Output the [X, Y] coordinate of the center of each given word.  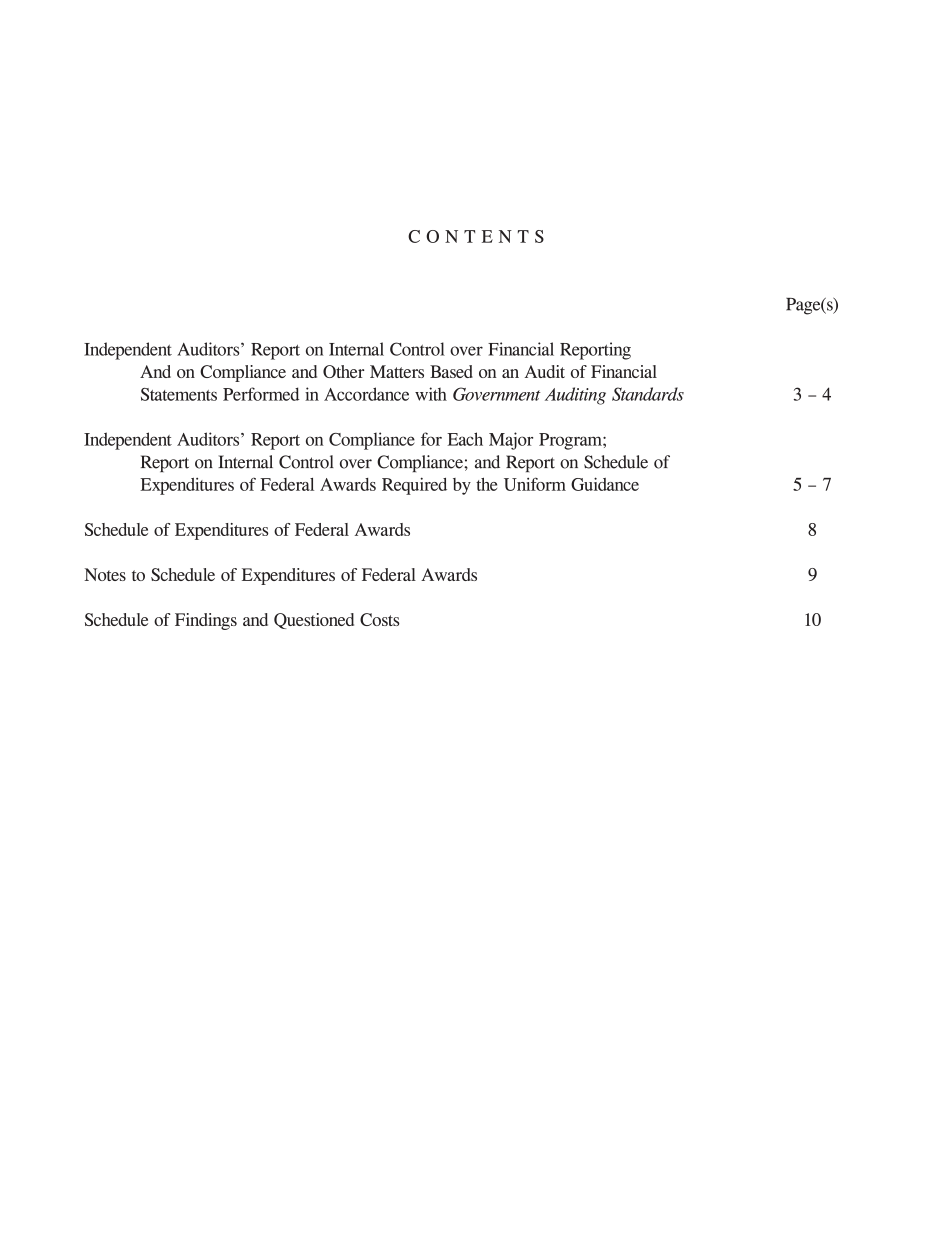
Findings [206, 621]
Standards [648, 394]
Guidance [605, 484]
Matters [397, 371]
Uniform [535, 484]
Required [414, 486]
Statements [179, 394]
